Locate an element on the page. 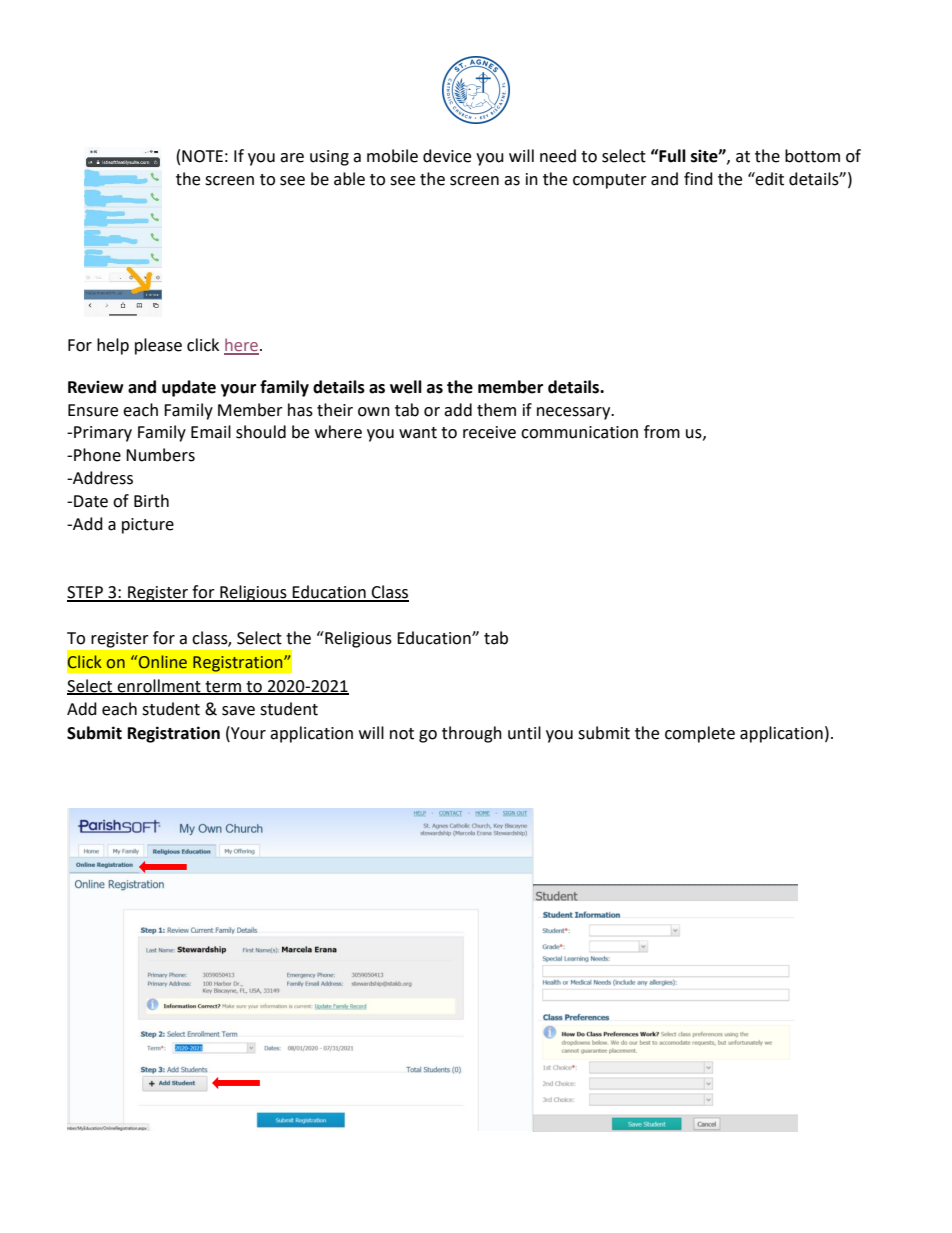 This page has width=952, height=1233. picture is located at coordinates (148, 526).
